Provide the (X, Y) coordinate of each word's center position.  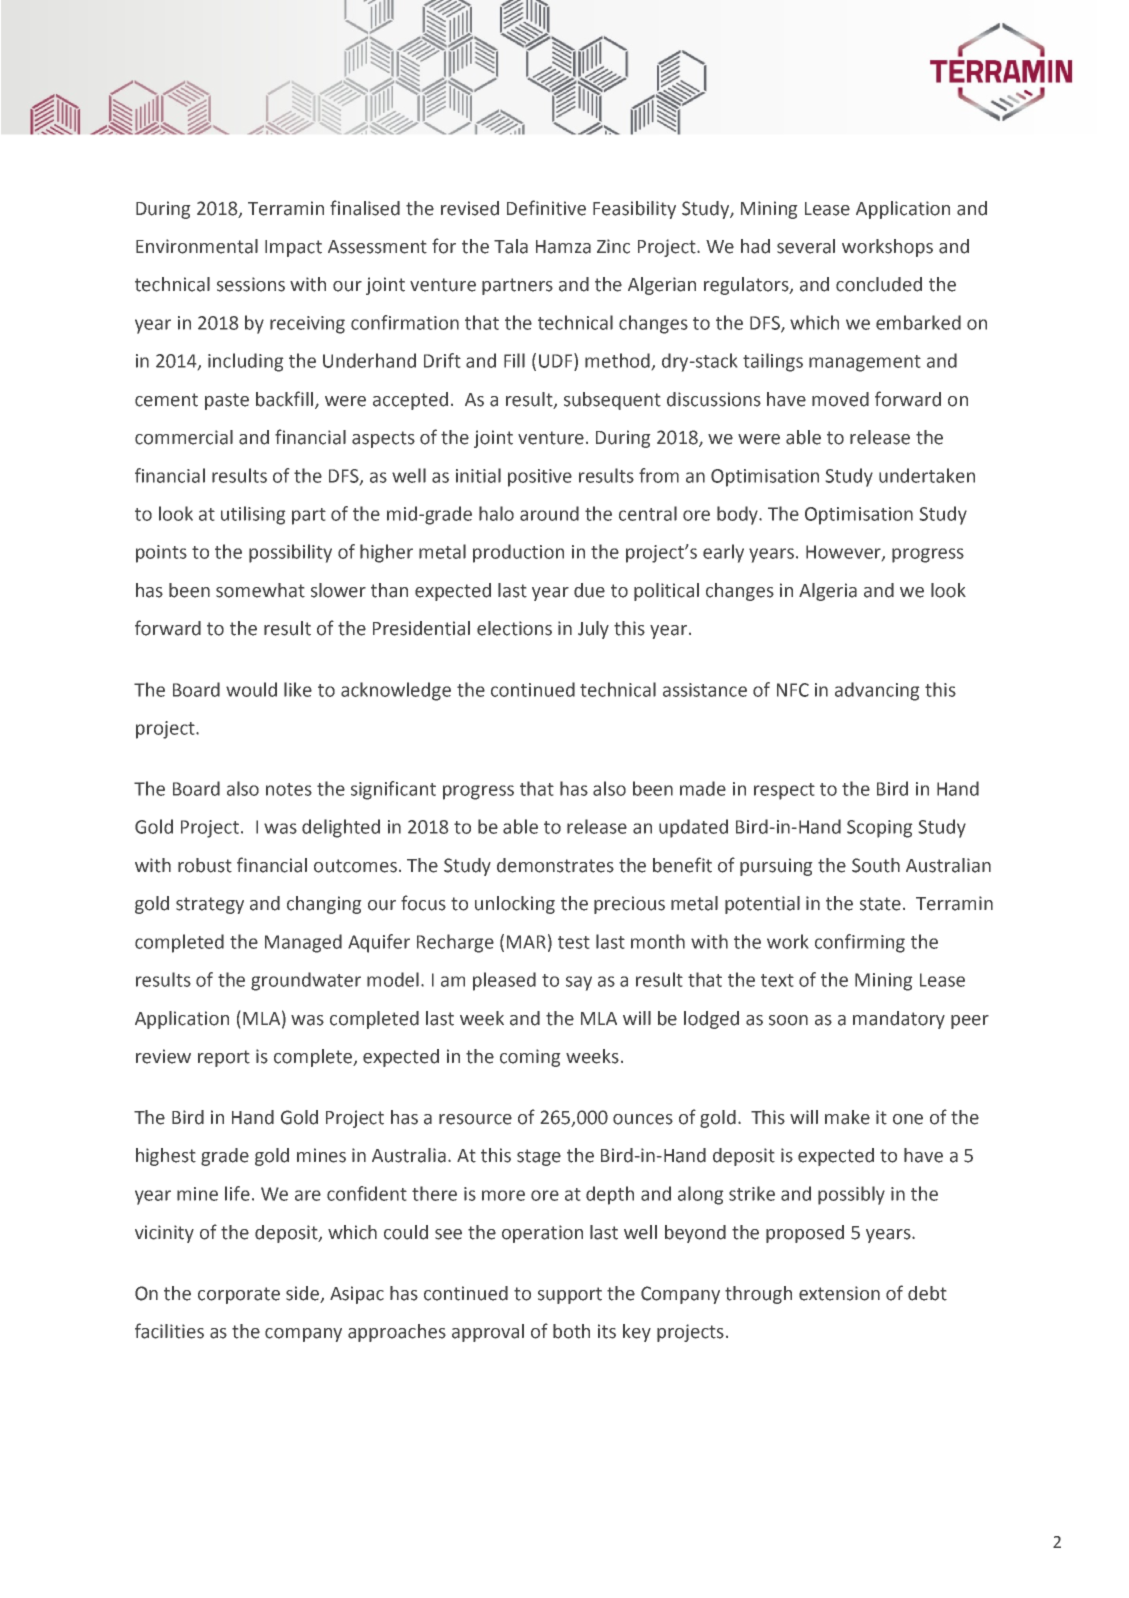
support (570, 1295)
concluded (879, 284)
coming (530, 1058)
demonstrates (555, 865)
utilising (253, 515)
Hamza (563, 247)
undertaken (927, 475)
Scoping (879, 829)
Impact (293, 248)
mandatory (899, 1020)
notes (289, 789)
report (224, 1058)
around (549, 513)
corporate (239, 1295)
